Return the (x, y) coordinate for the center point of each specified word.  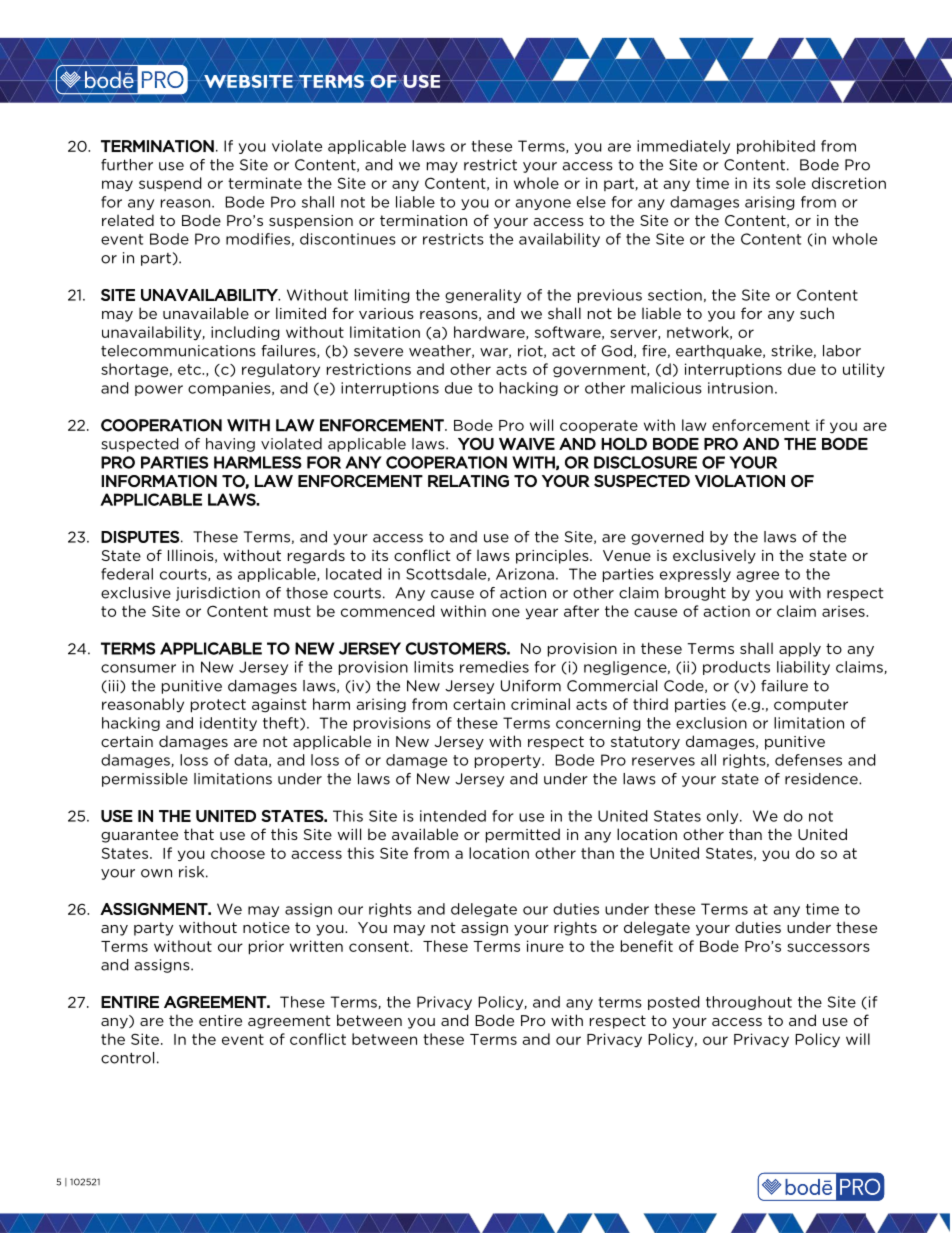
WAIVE (527, 444)
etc (190, 369)
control (127, 1058)
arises (844, 611)
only (724, 817)
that (199, 834)
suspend (170, 184)
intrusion (740, 388)
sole (791, 183)
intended (453, 816)
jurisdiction (218, 594)
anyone (543, 204)
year (542, 614)
